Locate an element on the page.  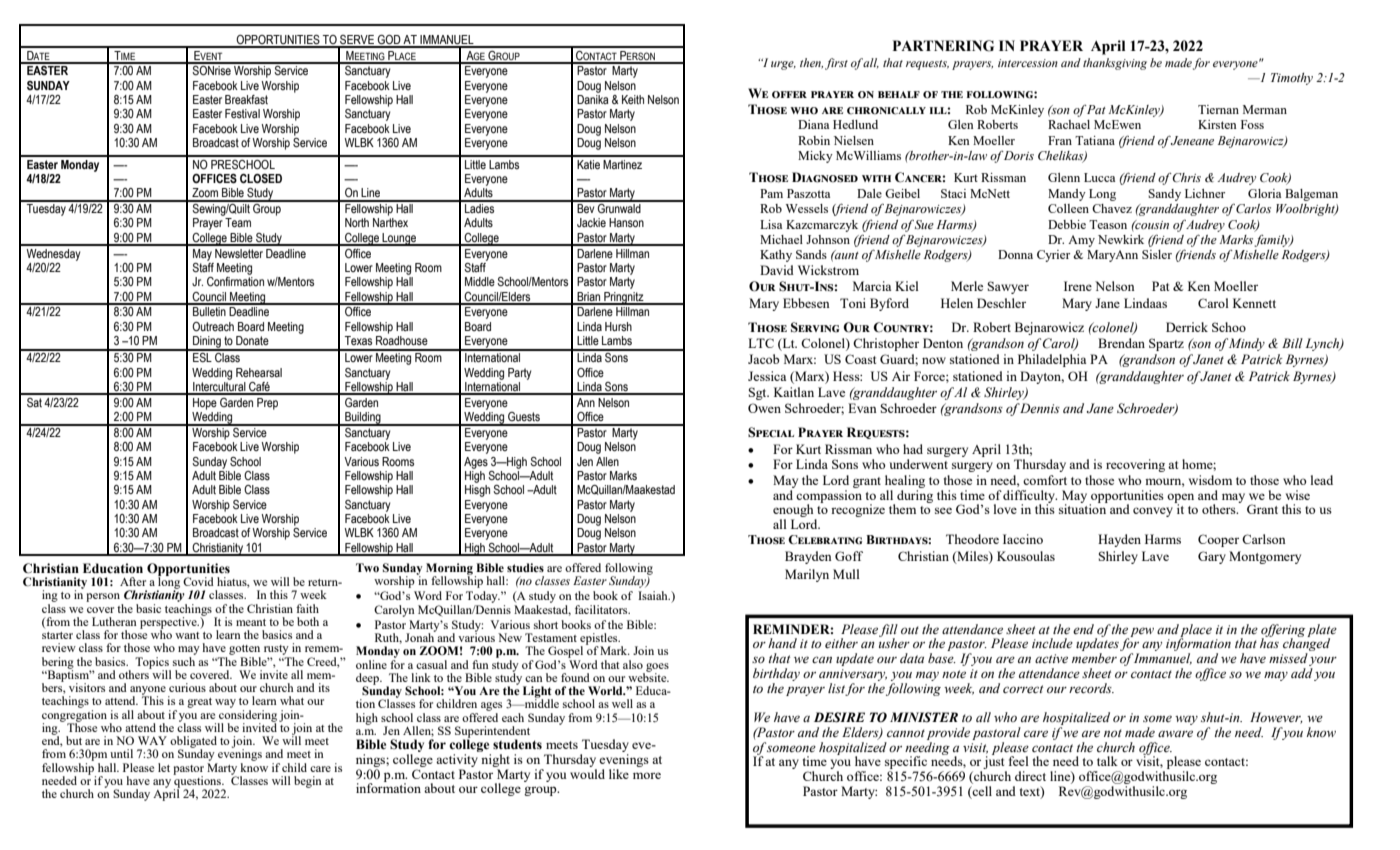
Dayton is located at coordinates (1042, 377).
